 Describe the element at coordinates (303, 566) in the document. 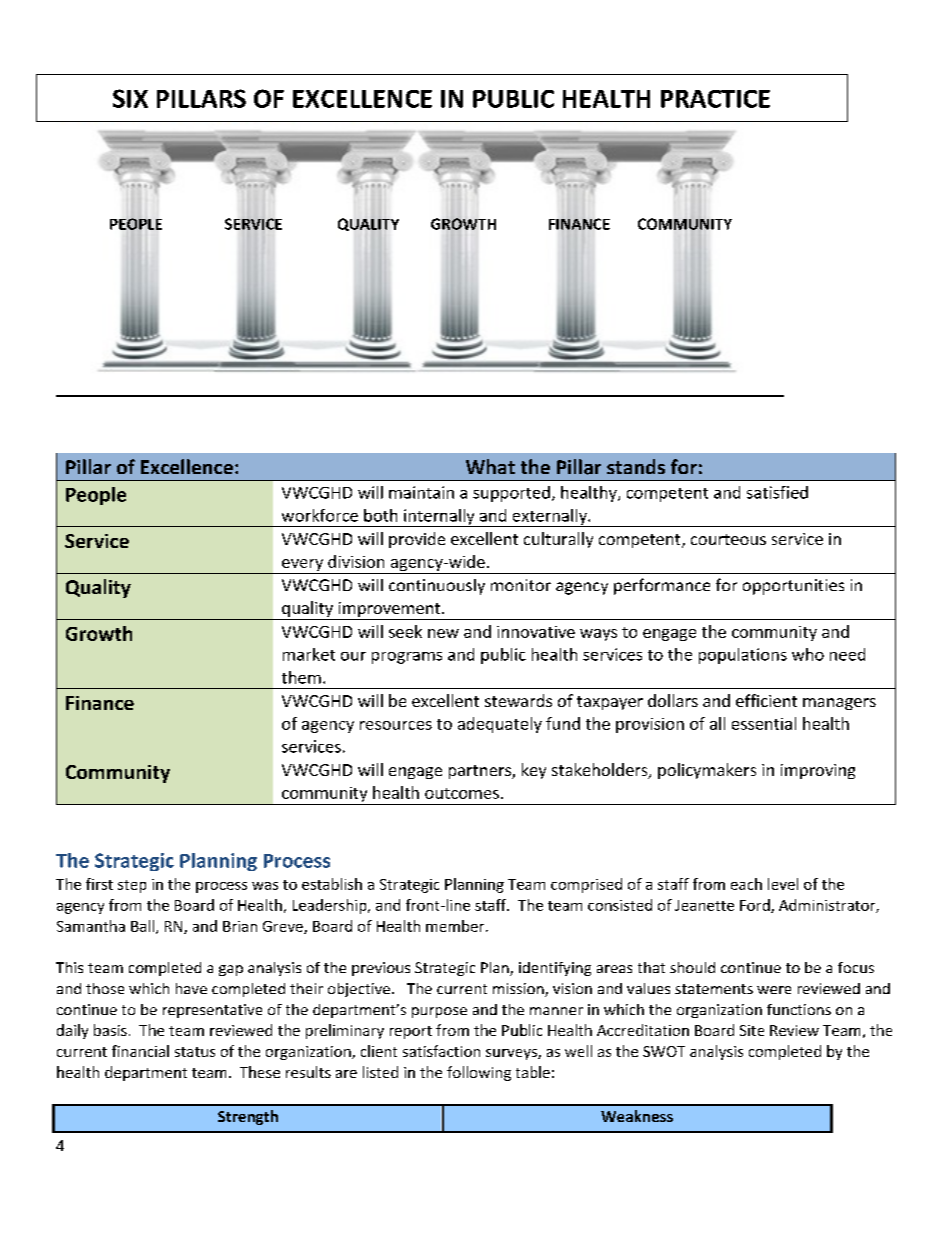

I see `every` at that location.
